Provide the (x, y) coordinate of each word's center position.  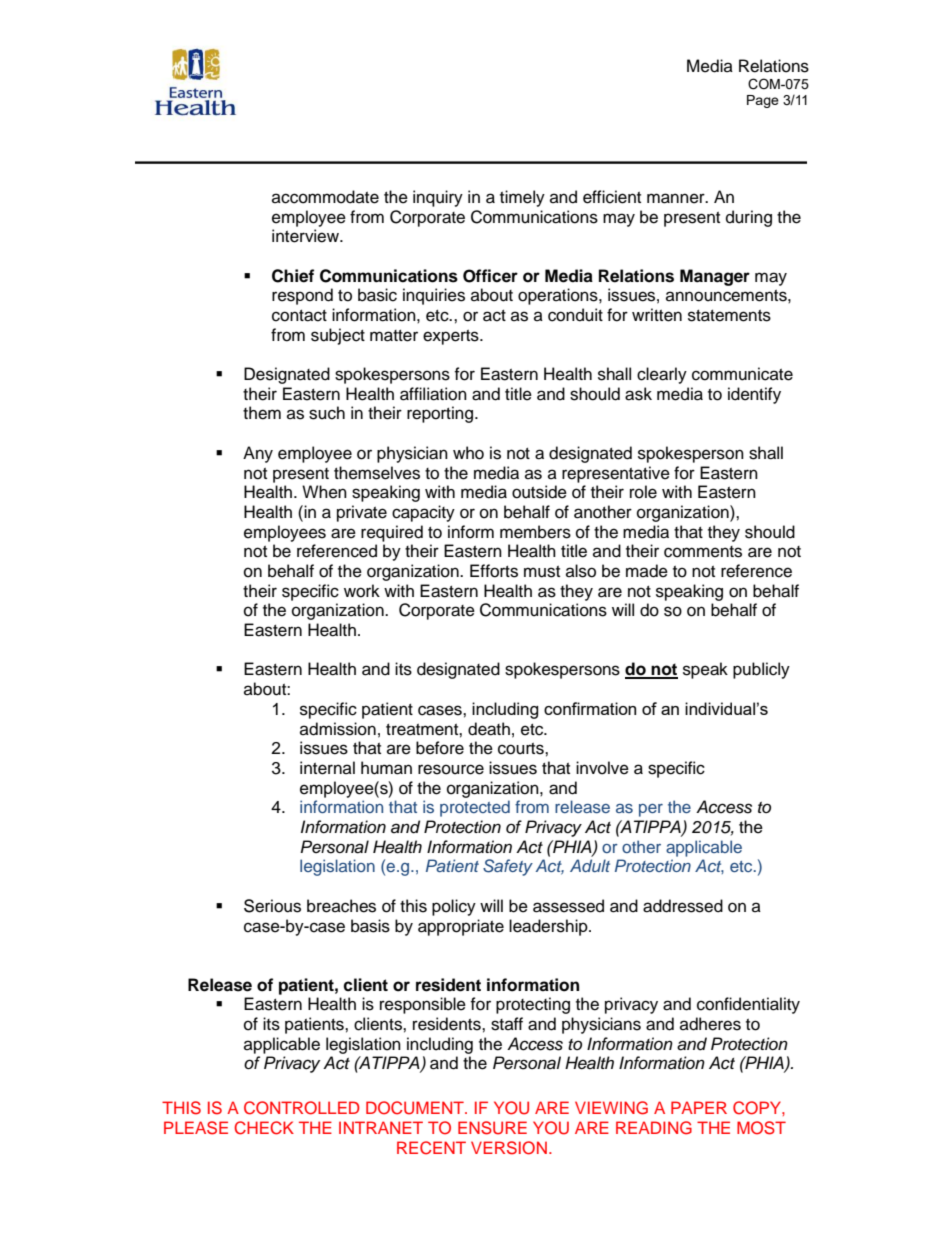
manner (677, 198)
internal (327, 768)
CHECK (264, 1128)
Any (258, 454)
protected (475, 808)
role (643, 492)
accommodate (325, 197)
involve (602, 768)
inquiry (438, 198)
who (468, 453)
